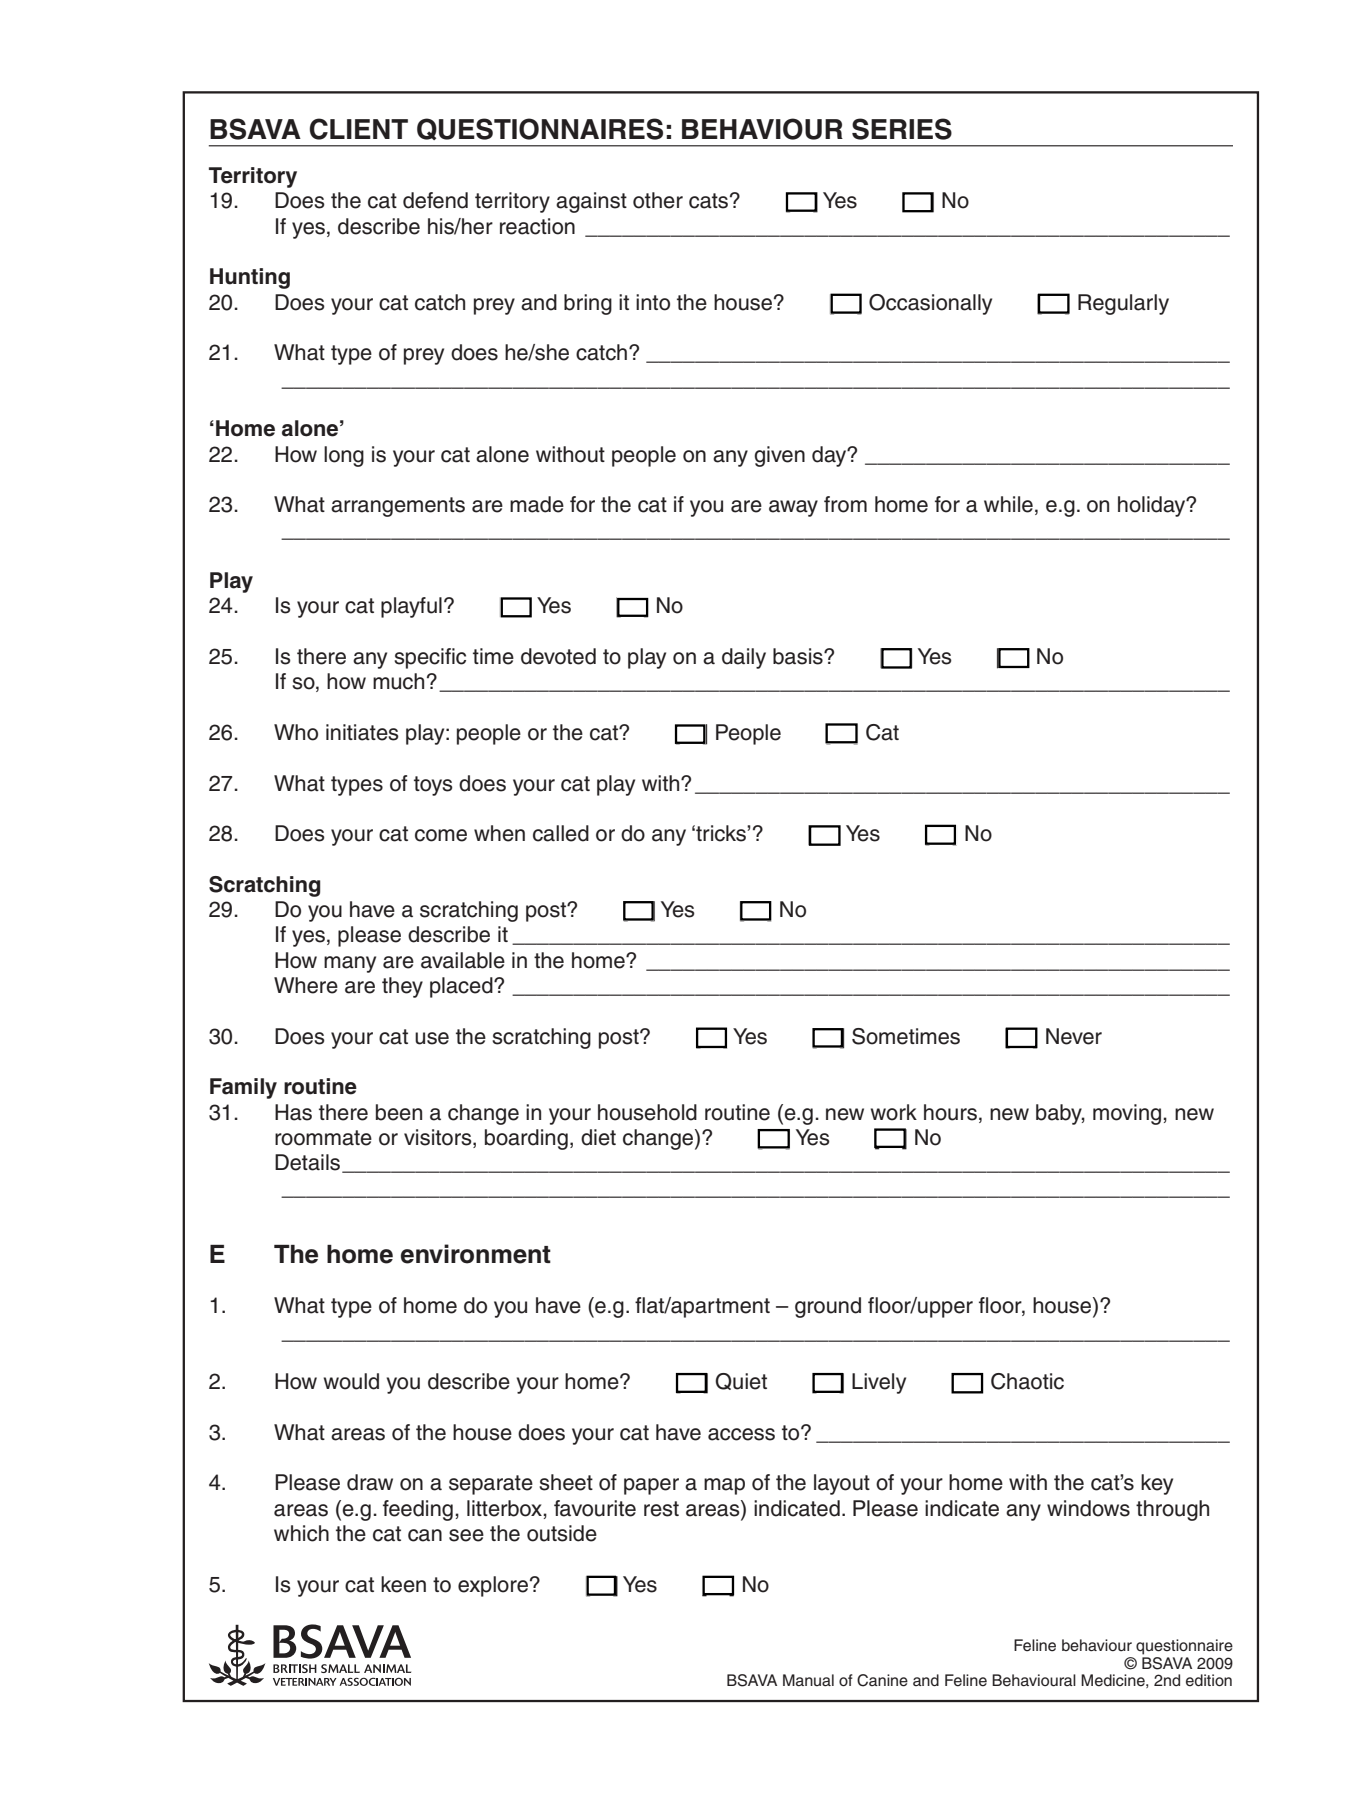 This screenshot has height=1800, width=1370. Describe the element at coordinates (358, 129) in the screenshot. I see `CLIENT` at that location.
